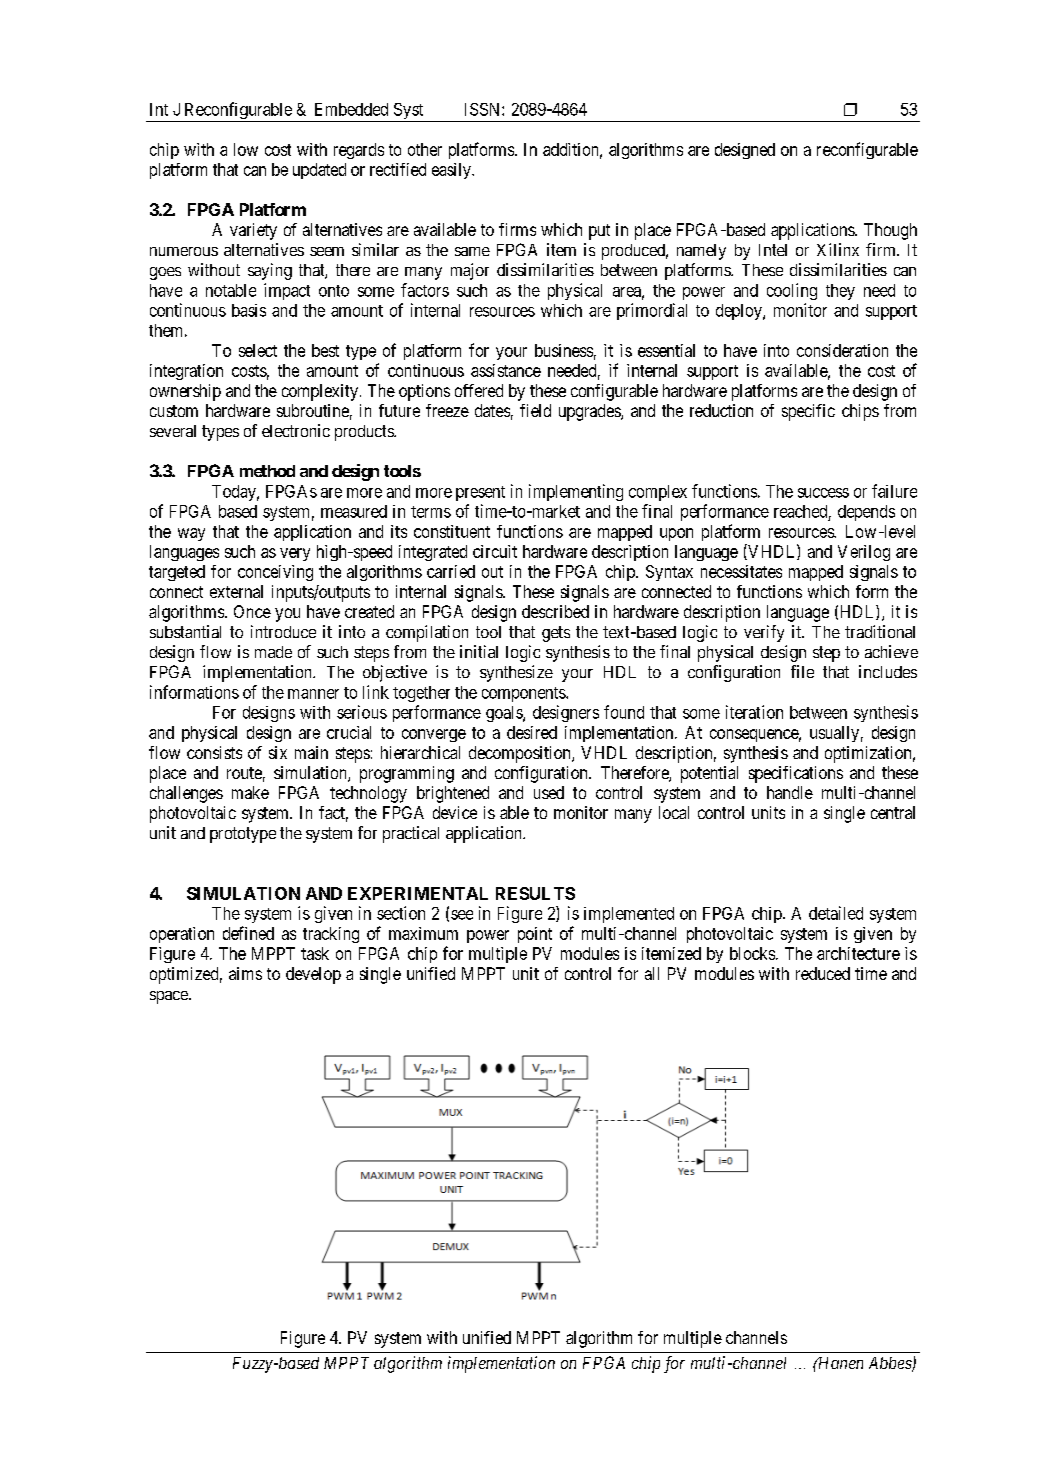 The width and height of the document is (1041, 1472). Describe the element at coordinates (170, 997) in the document. I see `space` at that location.
